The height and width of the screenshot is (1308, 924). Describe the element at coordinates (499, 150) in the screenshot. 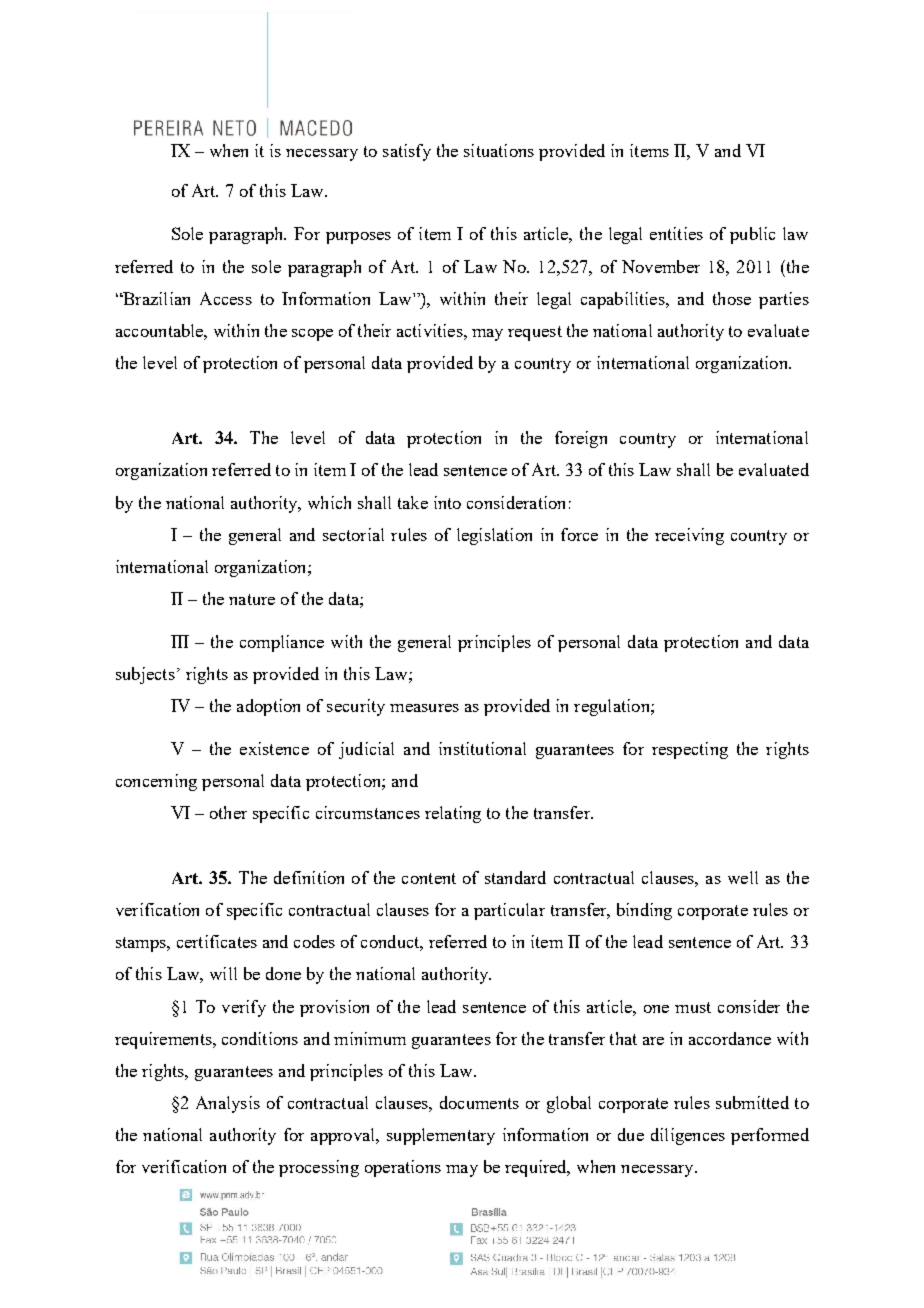

I see `situations` at that location.
